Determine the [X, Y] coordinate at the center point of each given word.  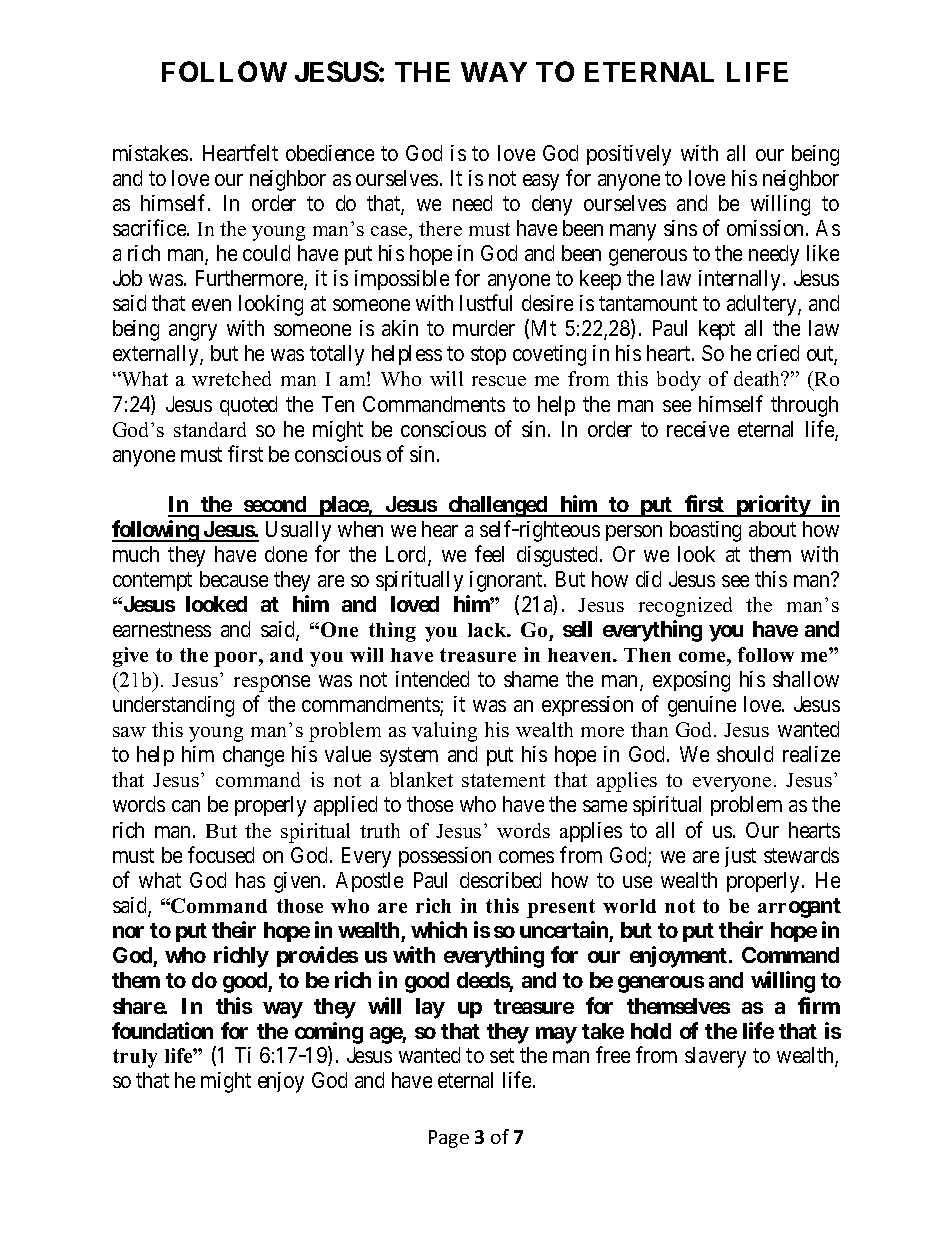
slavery [715, 1057]
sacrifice [150, 227]
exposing [691, 681]
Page [449, 1139]
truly [135, 1058]
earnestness [162, 629]
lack [488, 630]
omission [767, 228]
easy [541, 182]
